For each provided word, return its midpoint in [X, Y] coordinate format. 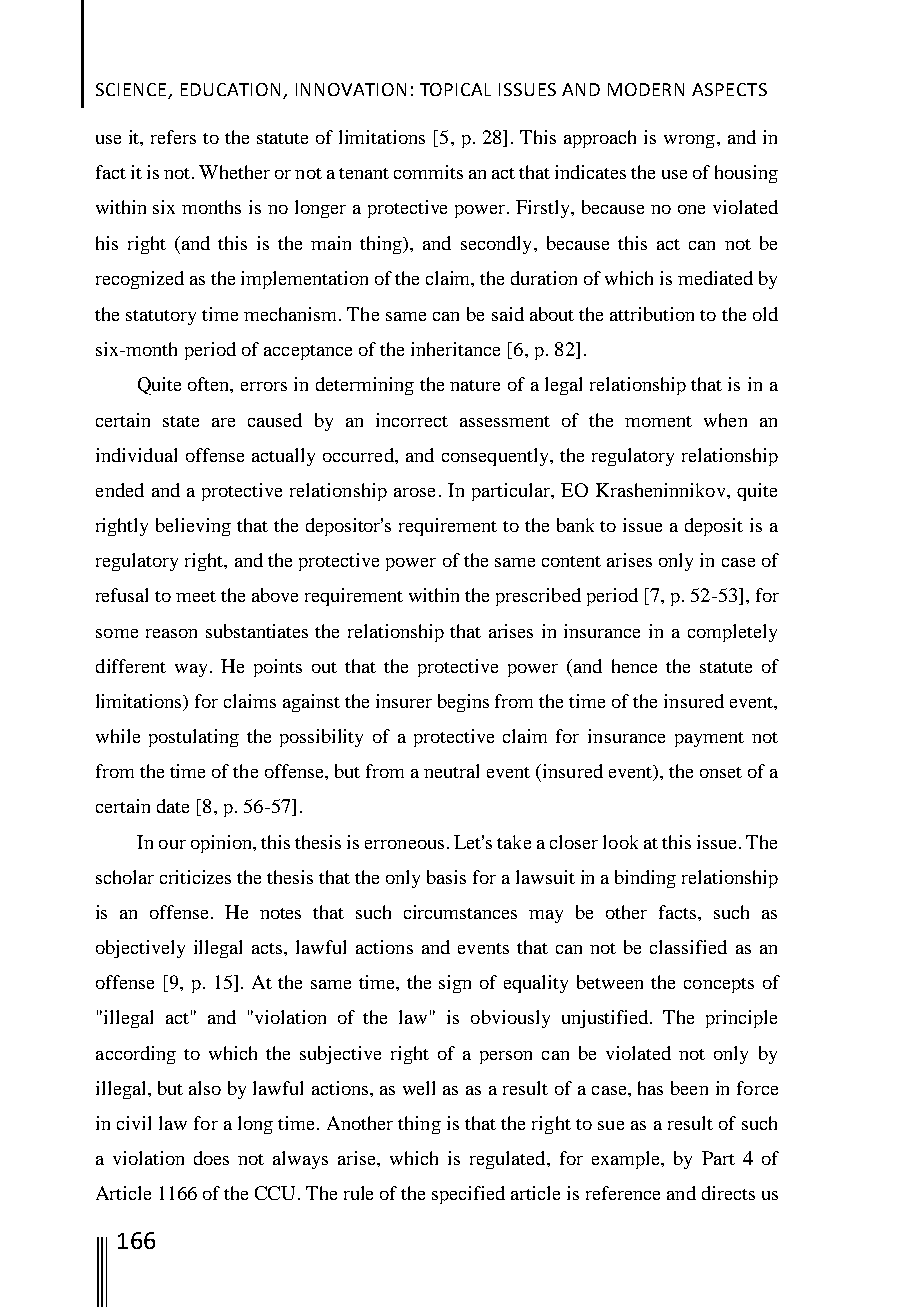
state [181, 421]
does [211, 1158]
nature [475, 385]
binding [645, 879]
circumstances [460, 912]
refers [173, 137]
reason [171, 633]
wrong [689, 141]
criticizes [195, 877]
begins [463, 703]
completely [732, 633]
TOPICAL [455, 89]
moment [658, 421]
